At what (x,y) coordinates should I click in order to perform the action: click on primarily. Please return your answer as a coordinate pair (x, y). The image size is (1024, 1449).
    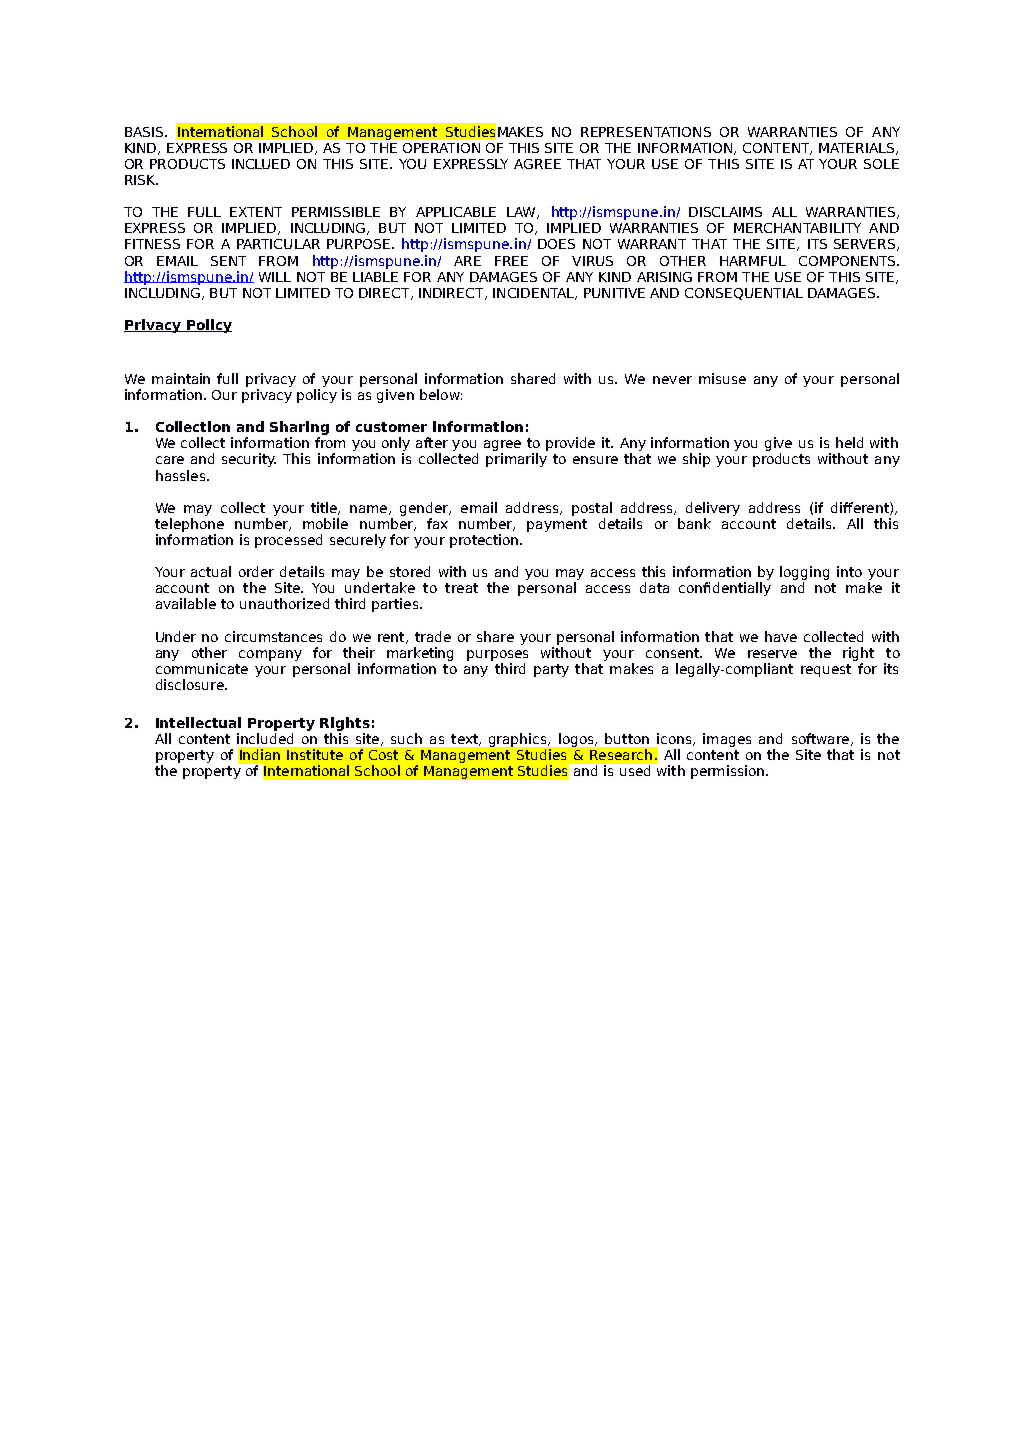
    Looking at the image, I should click on (516, 460).
